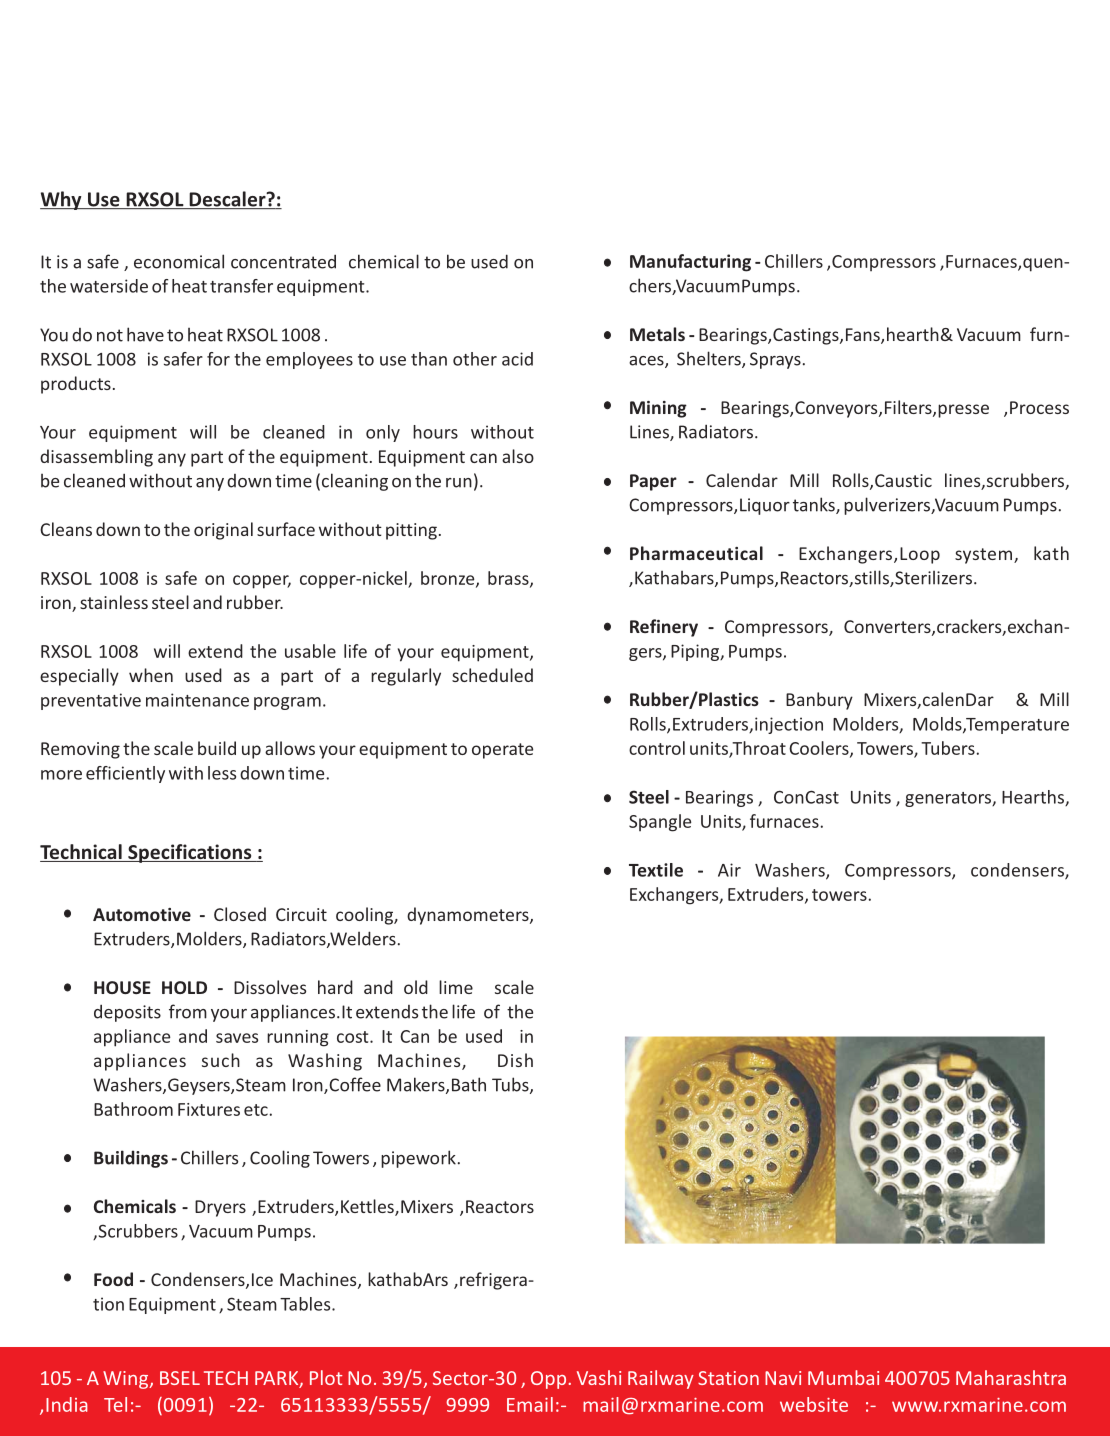 The height and width of the screenshot is (1436, 1110). I want to click on Sprays, so click(775, 360).
